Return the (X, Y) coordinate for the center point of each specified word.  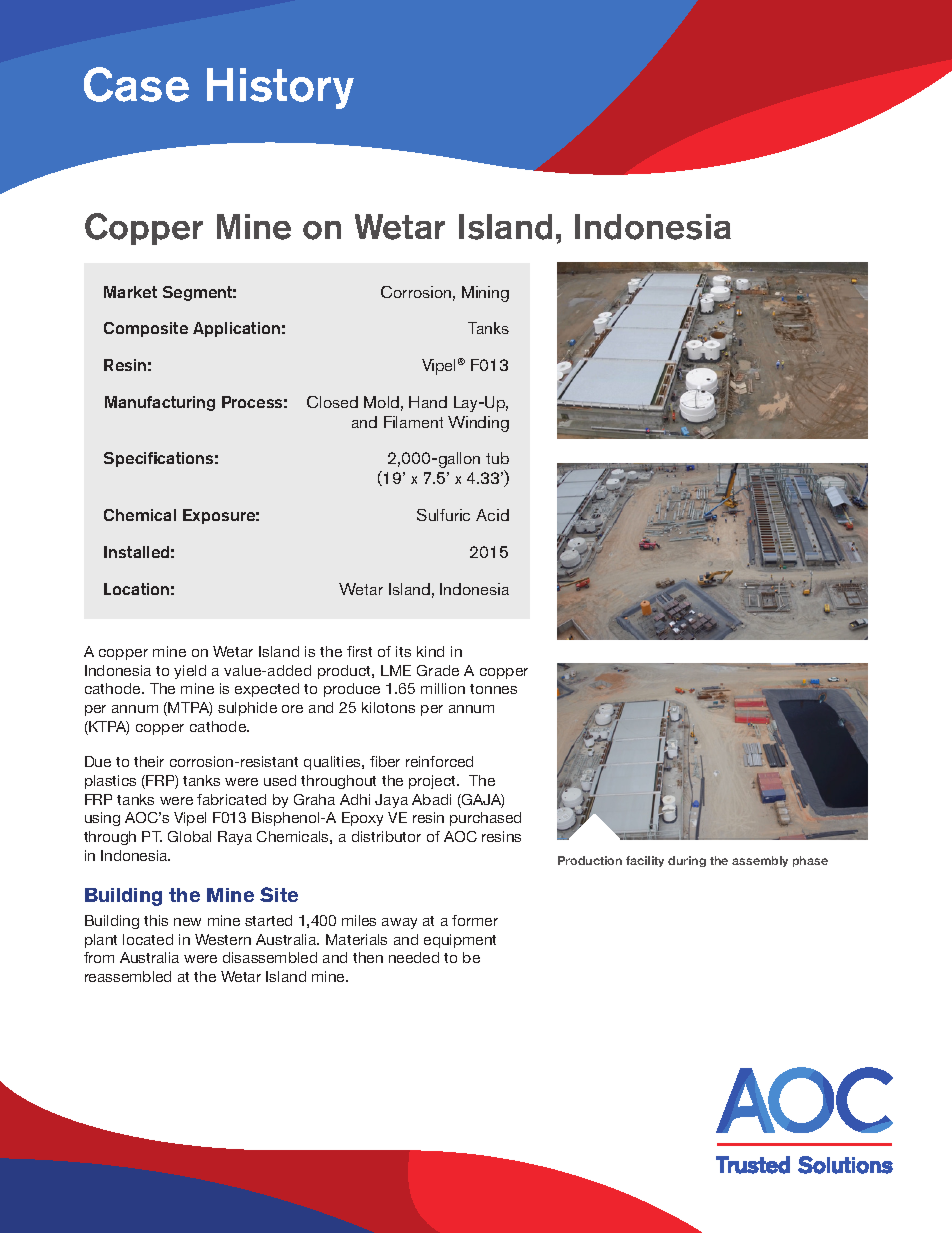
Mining (485, 294)
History (280, 88)
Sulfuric (443, 515)
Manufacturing (160, 403)
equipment (460, 941)
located (148, 939)
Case (136, 84)
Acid (492, 515)
